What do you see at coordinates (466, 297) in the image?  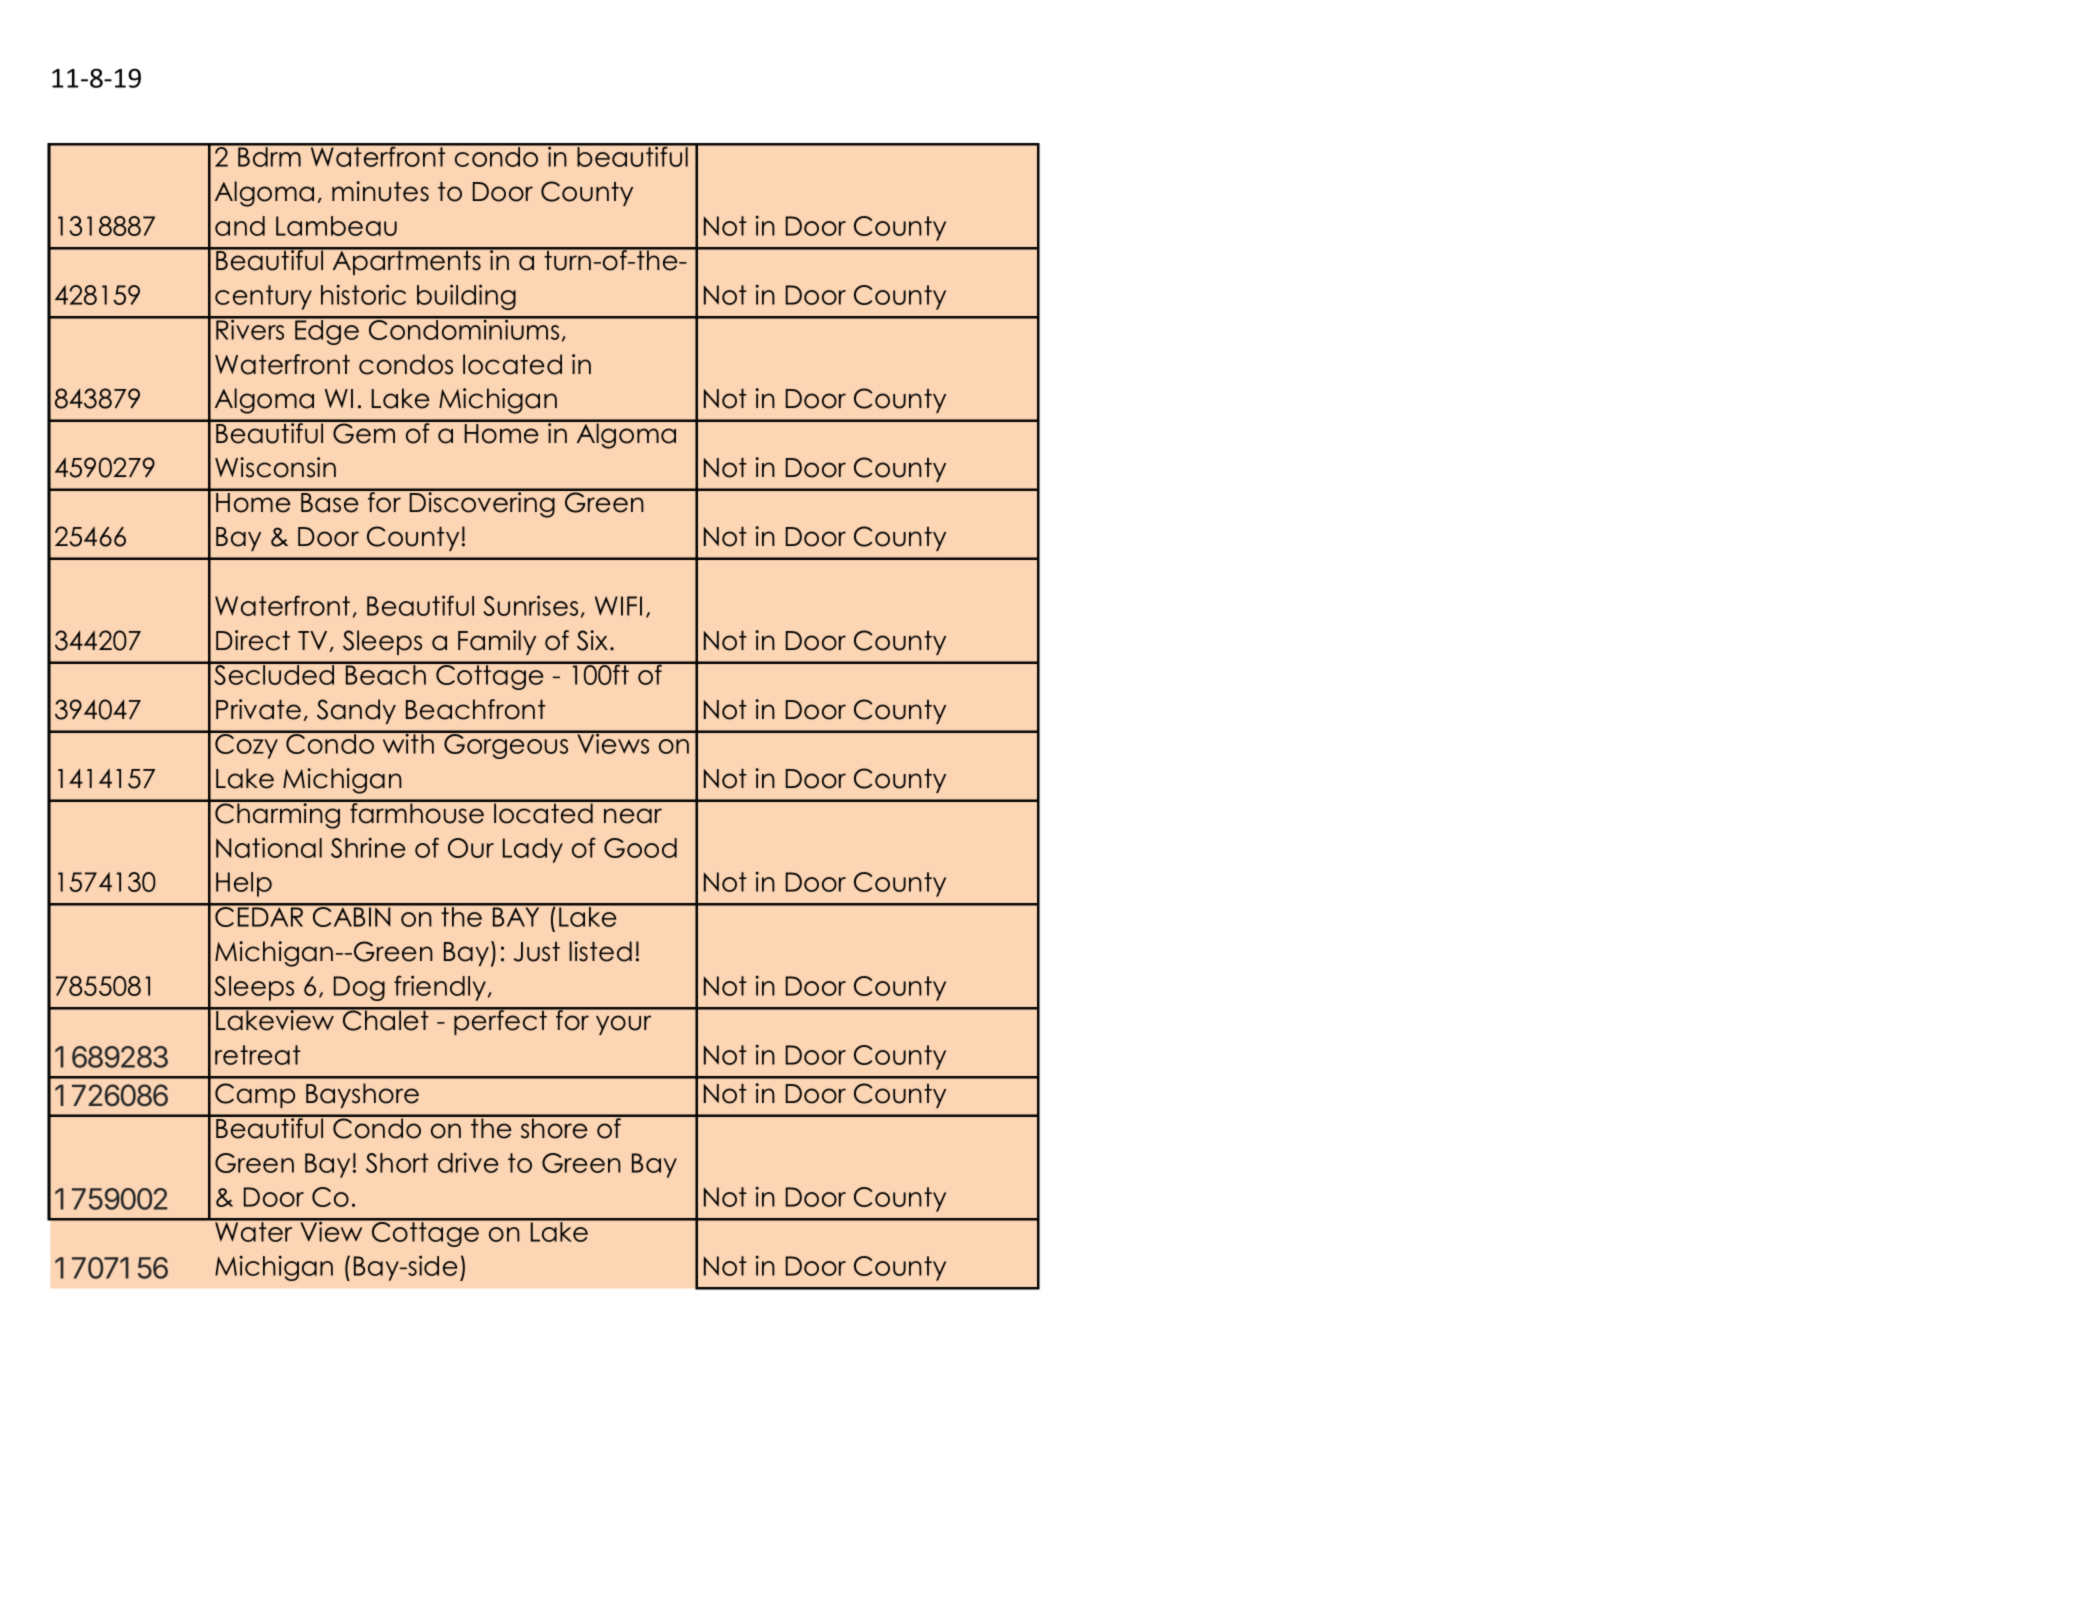 I see `building` at bounding box center [466, 297].
